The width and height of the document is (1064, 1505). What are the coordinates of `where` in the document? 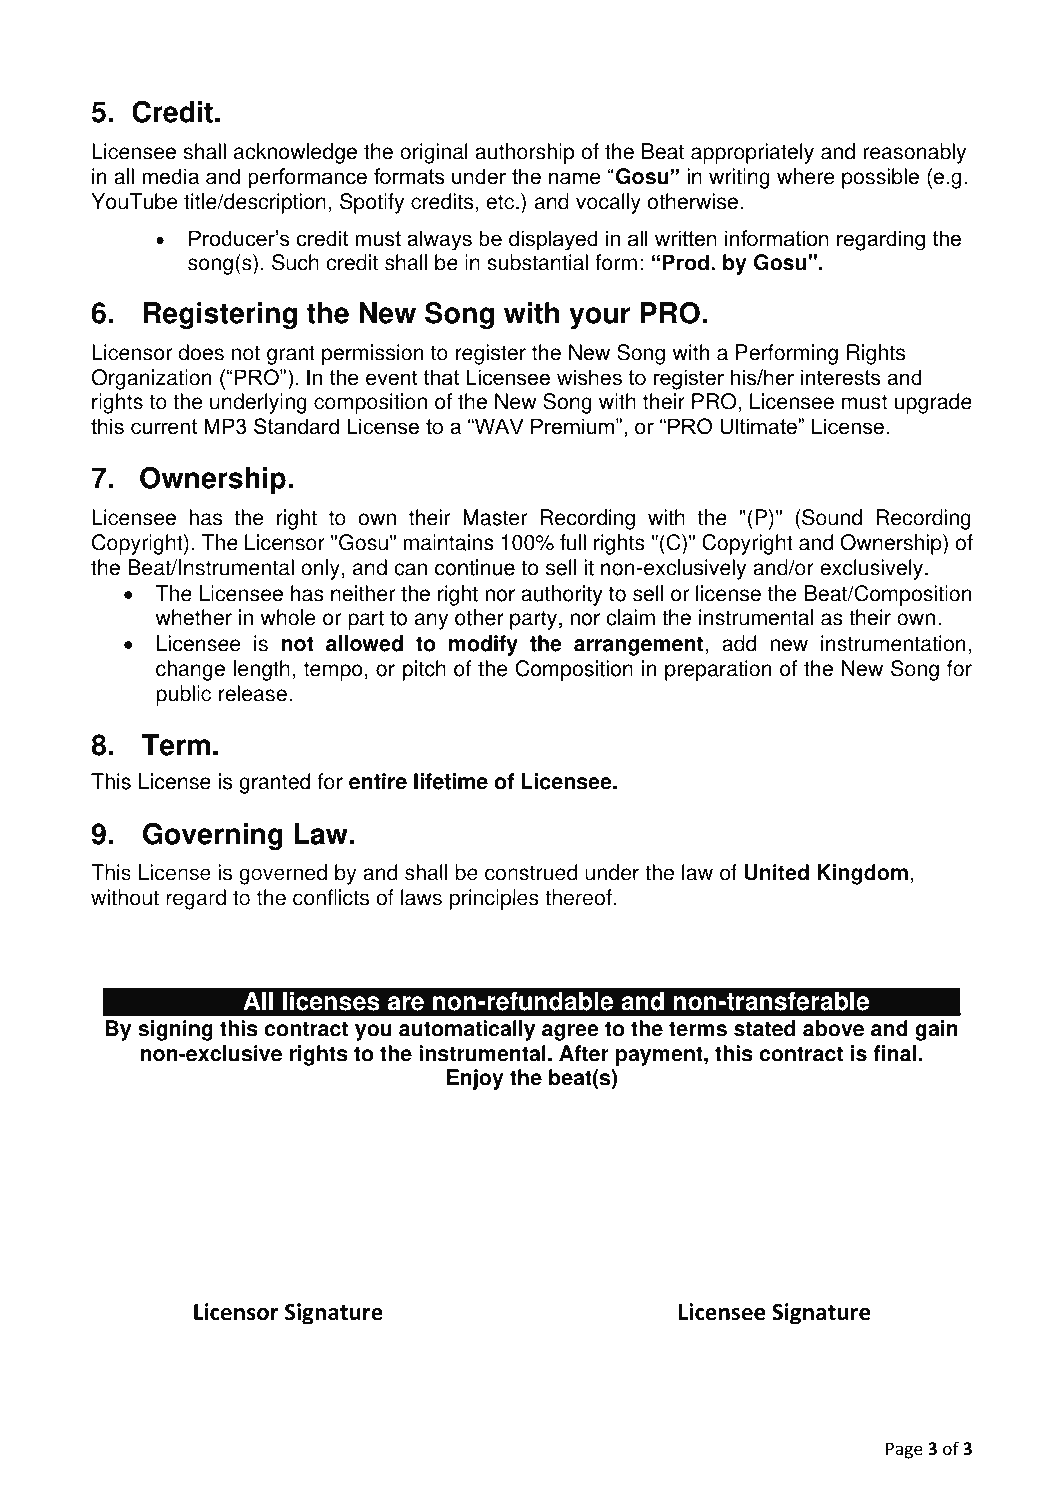 It's located at (806, 176).
